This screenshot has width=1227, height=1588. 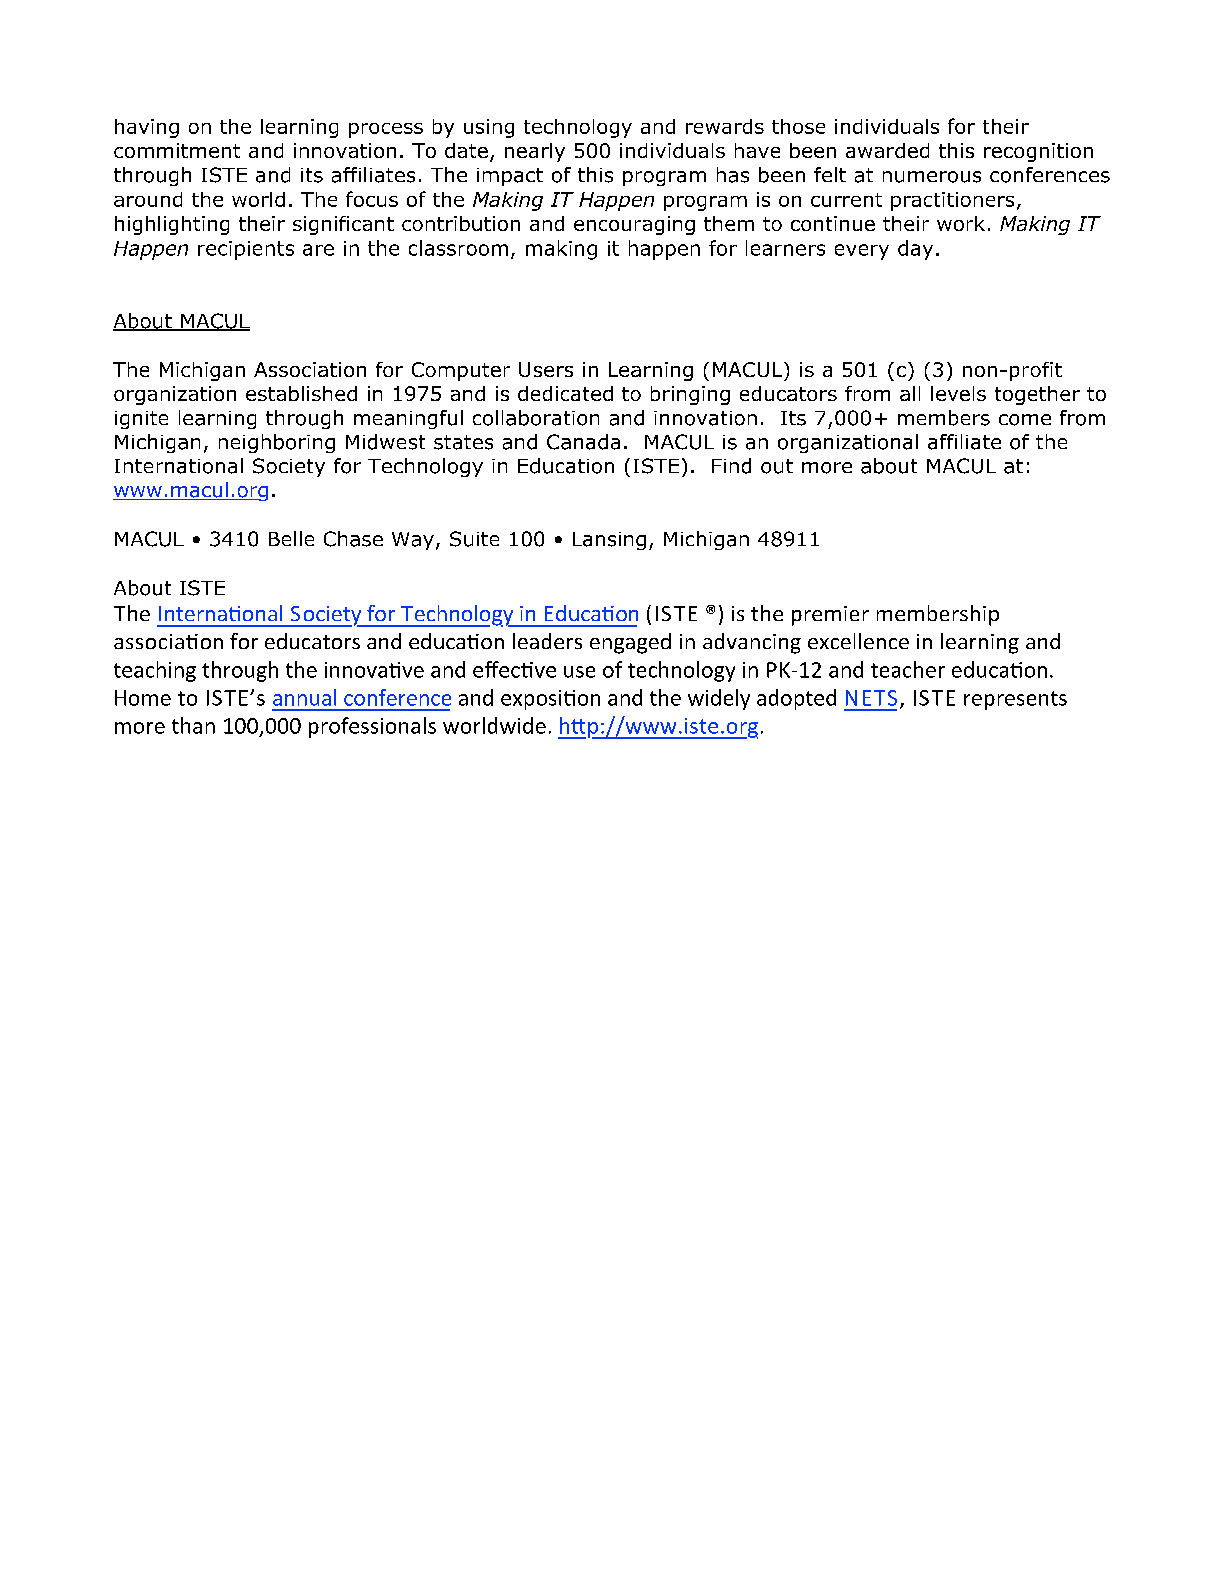 What do you see at coordinates (177, 150) in the screenshot?
I see `commitment` at bounding box center [177, 150].
